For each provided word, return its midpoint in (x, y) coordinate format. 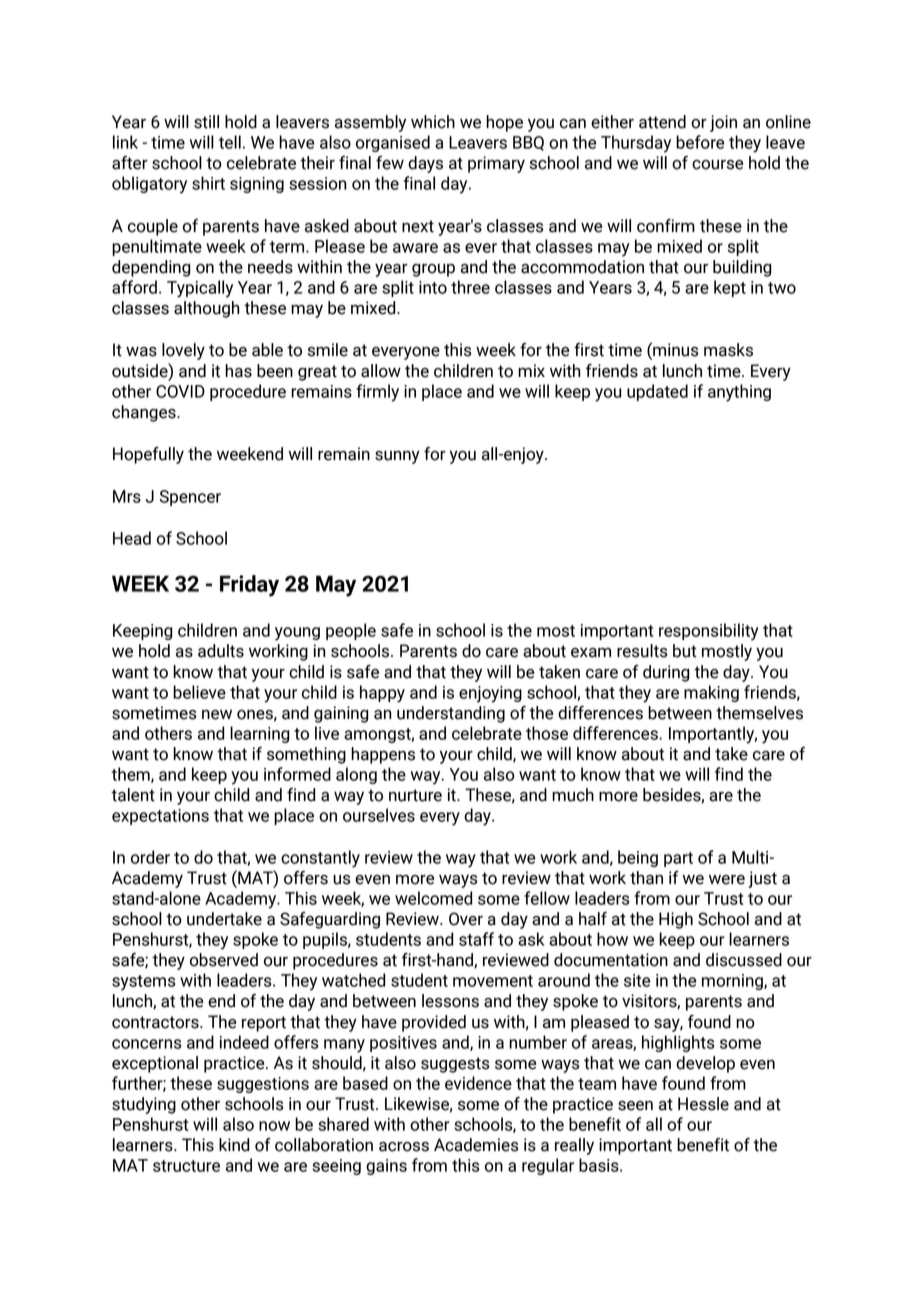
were (727, 880)
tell (230, 142)
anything (739, 393)
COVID (180, 391)
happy (382, 694)
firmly (377, 393)
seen (635, 1106)
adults (221, 651)
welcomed (434, 898)
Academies (476, 1145)
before (700, 142)
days (425, 164)
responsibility (709, 632)
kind (234, 1145)
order (150, 857)
